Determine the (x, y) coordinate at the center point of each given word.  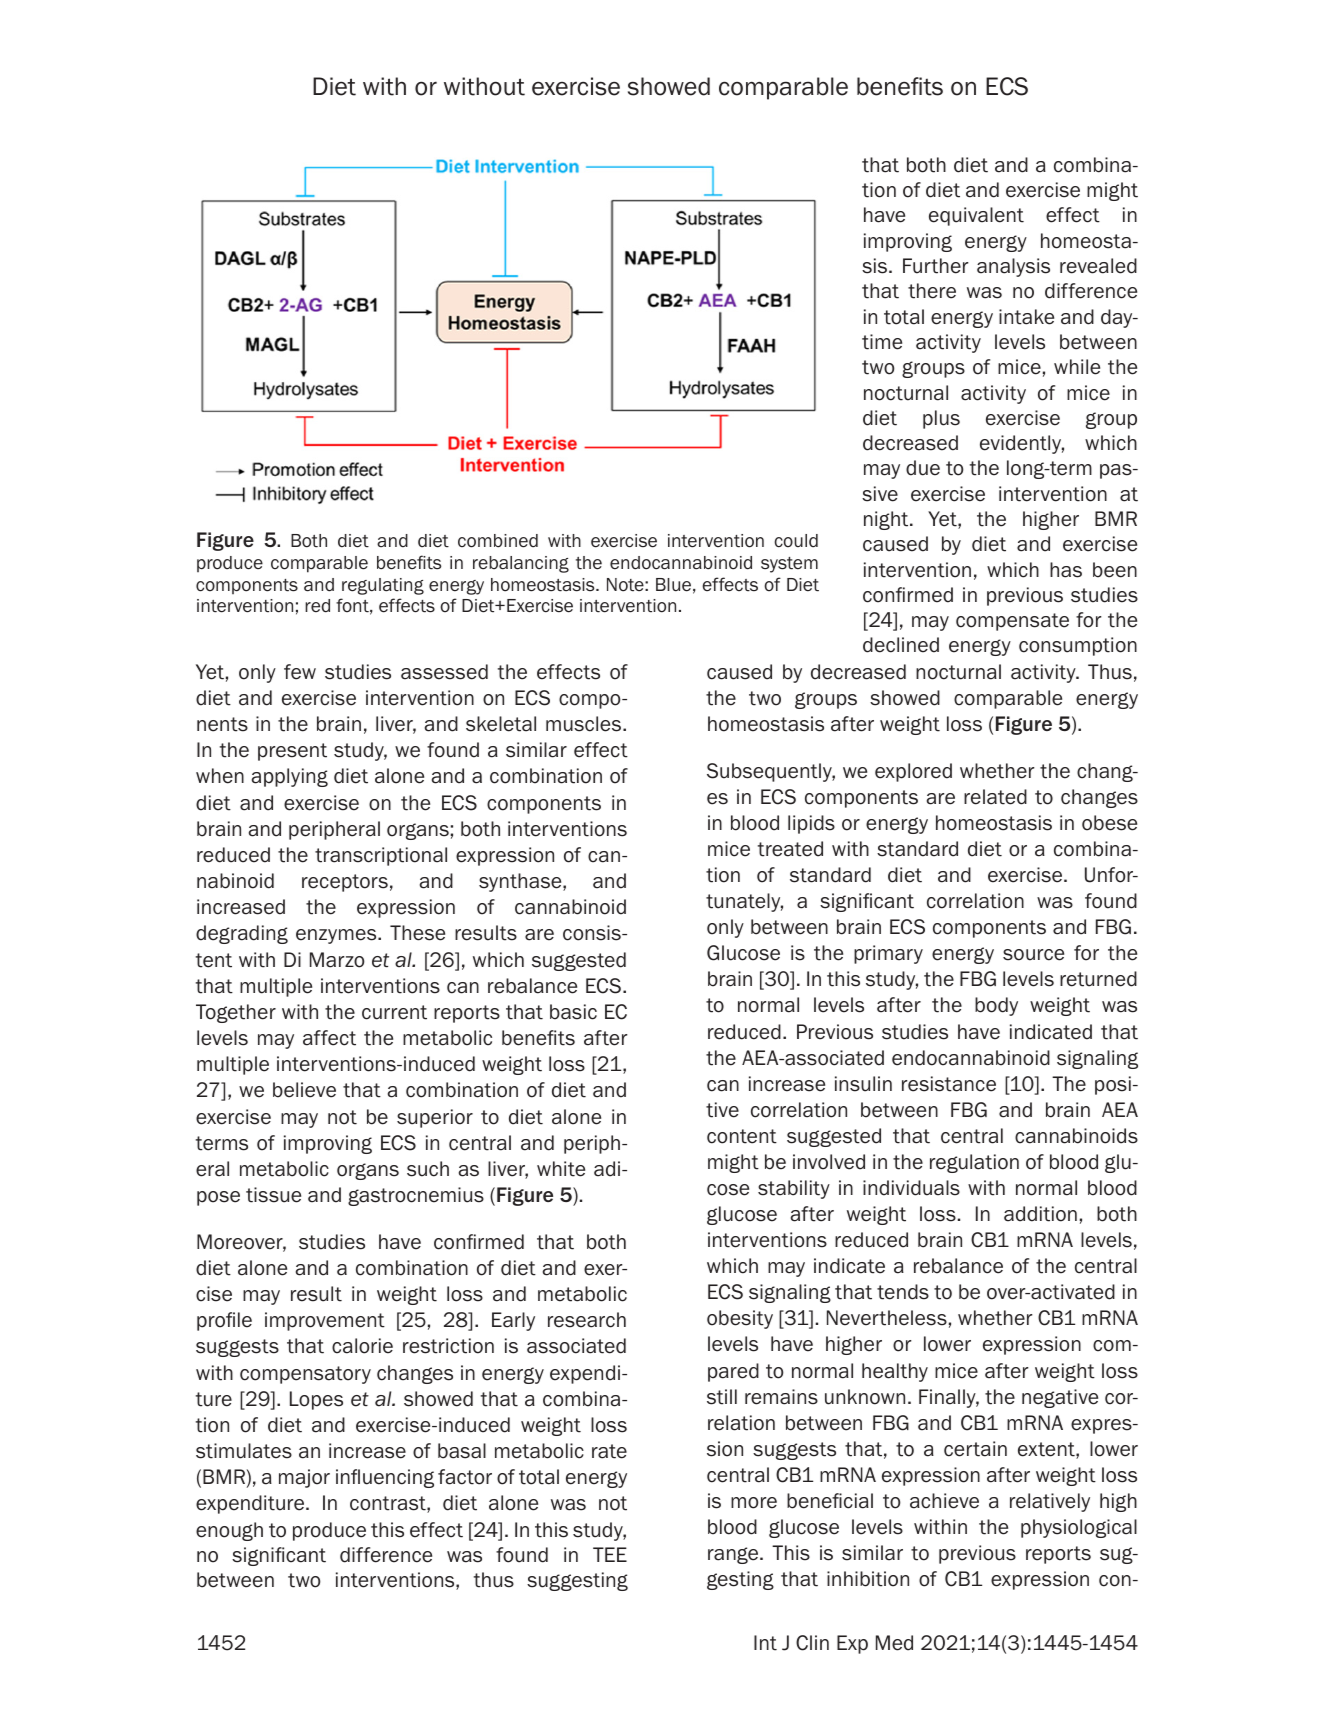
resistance (949, 1084)
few (300, 672)
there (932, 291)
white (561, 1169)
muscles (585, 724)
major (304, 1478)
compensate (1012, 622)
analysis (1013, 267)
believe (304, 1090)
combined (498, 541)
